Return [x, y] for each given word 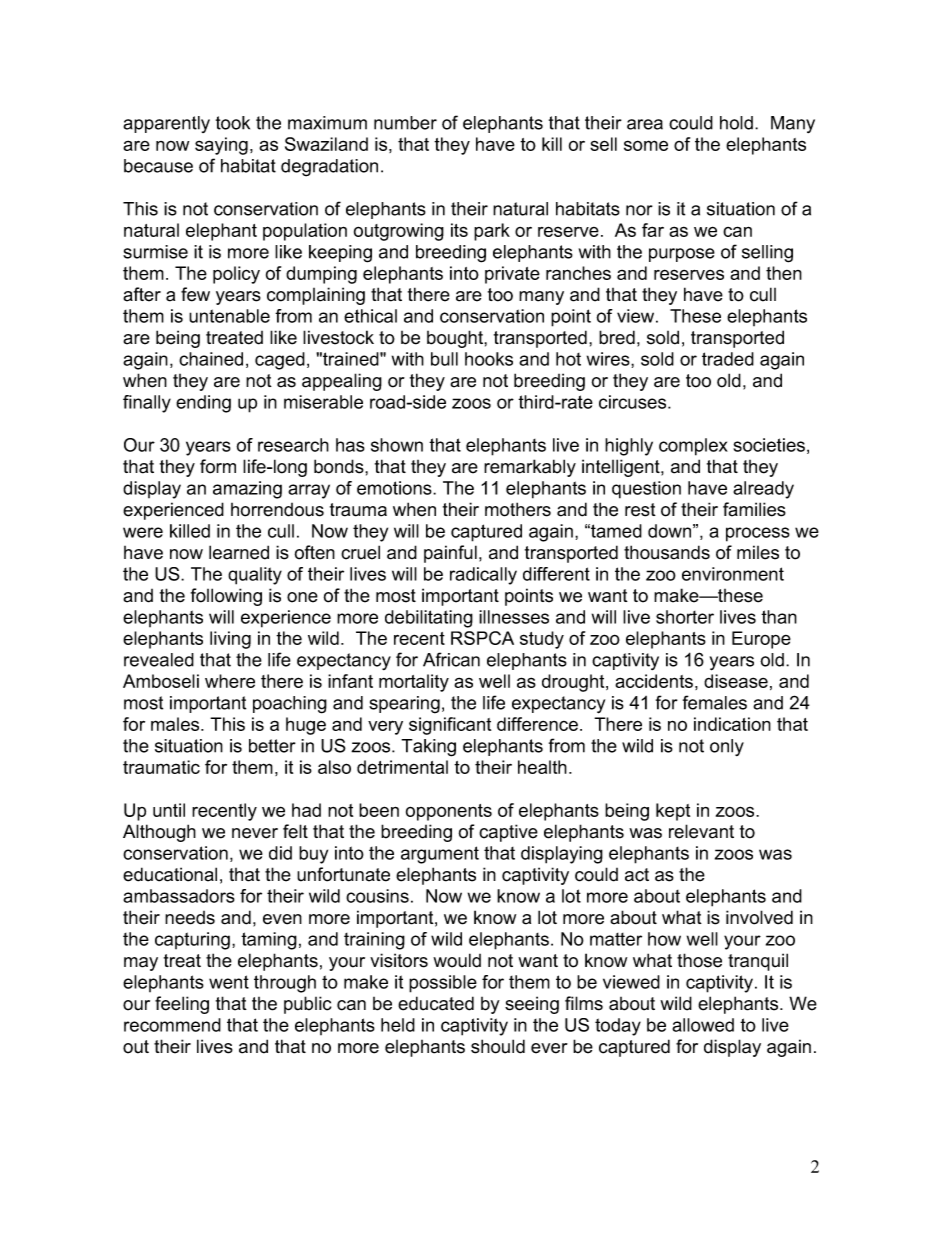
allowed [703, 1025]
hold [736, 123]
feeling [182, 1005]
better [272, 746]
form [218, 466]
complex [693, 447]
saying [221, 146]
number [405, 123]
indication [732, 724]
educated [436, 1003]
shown [397, 445]
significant [450, 726]
